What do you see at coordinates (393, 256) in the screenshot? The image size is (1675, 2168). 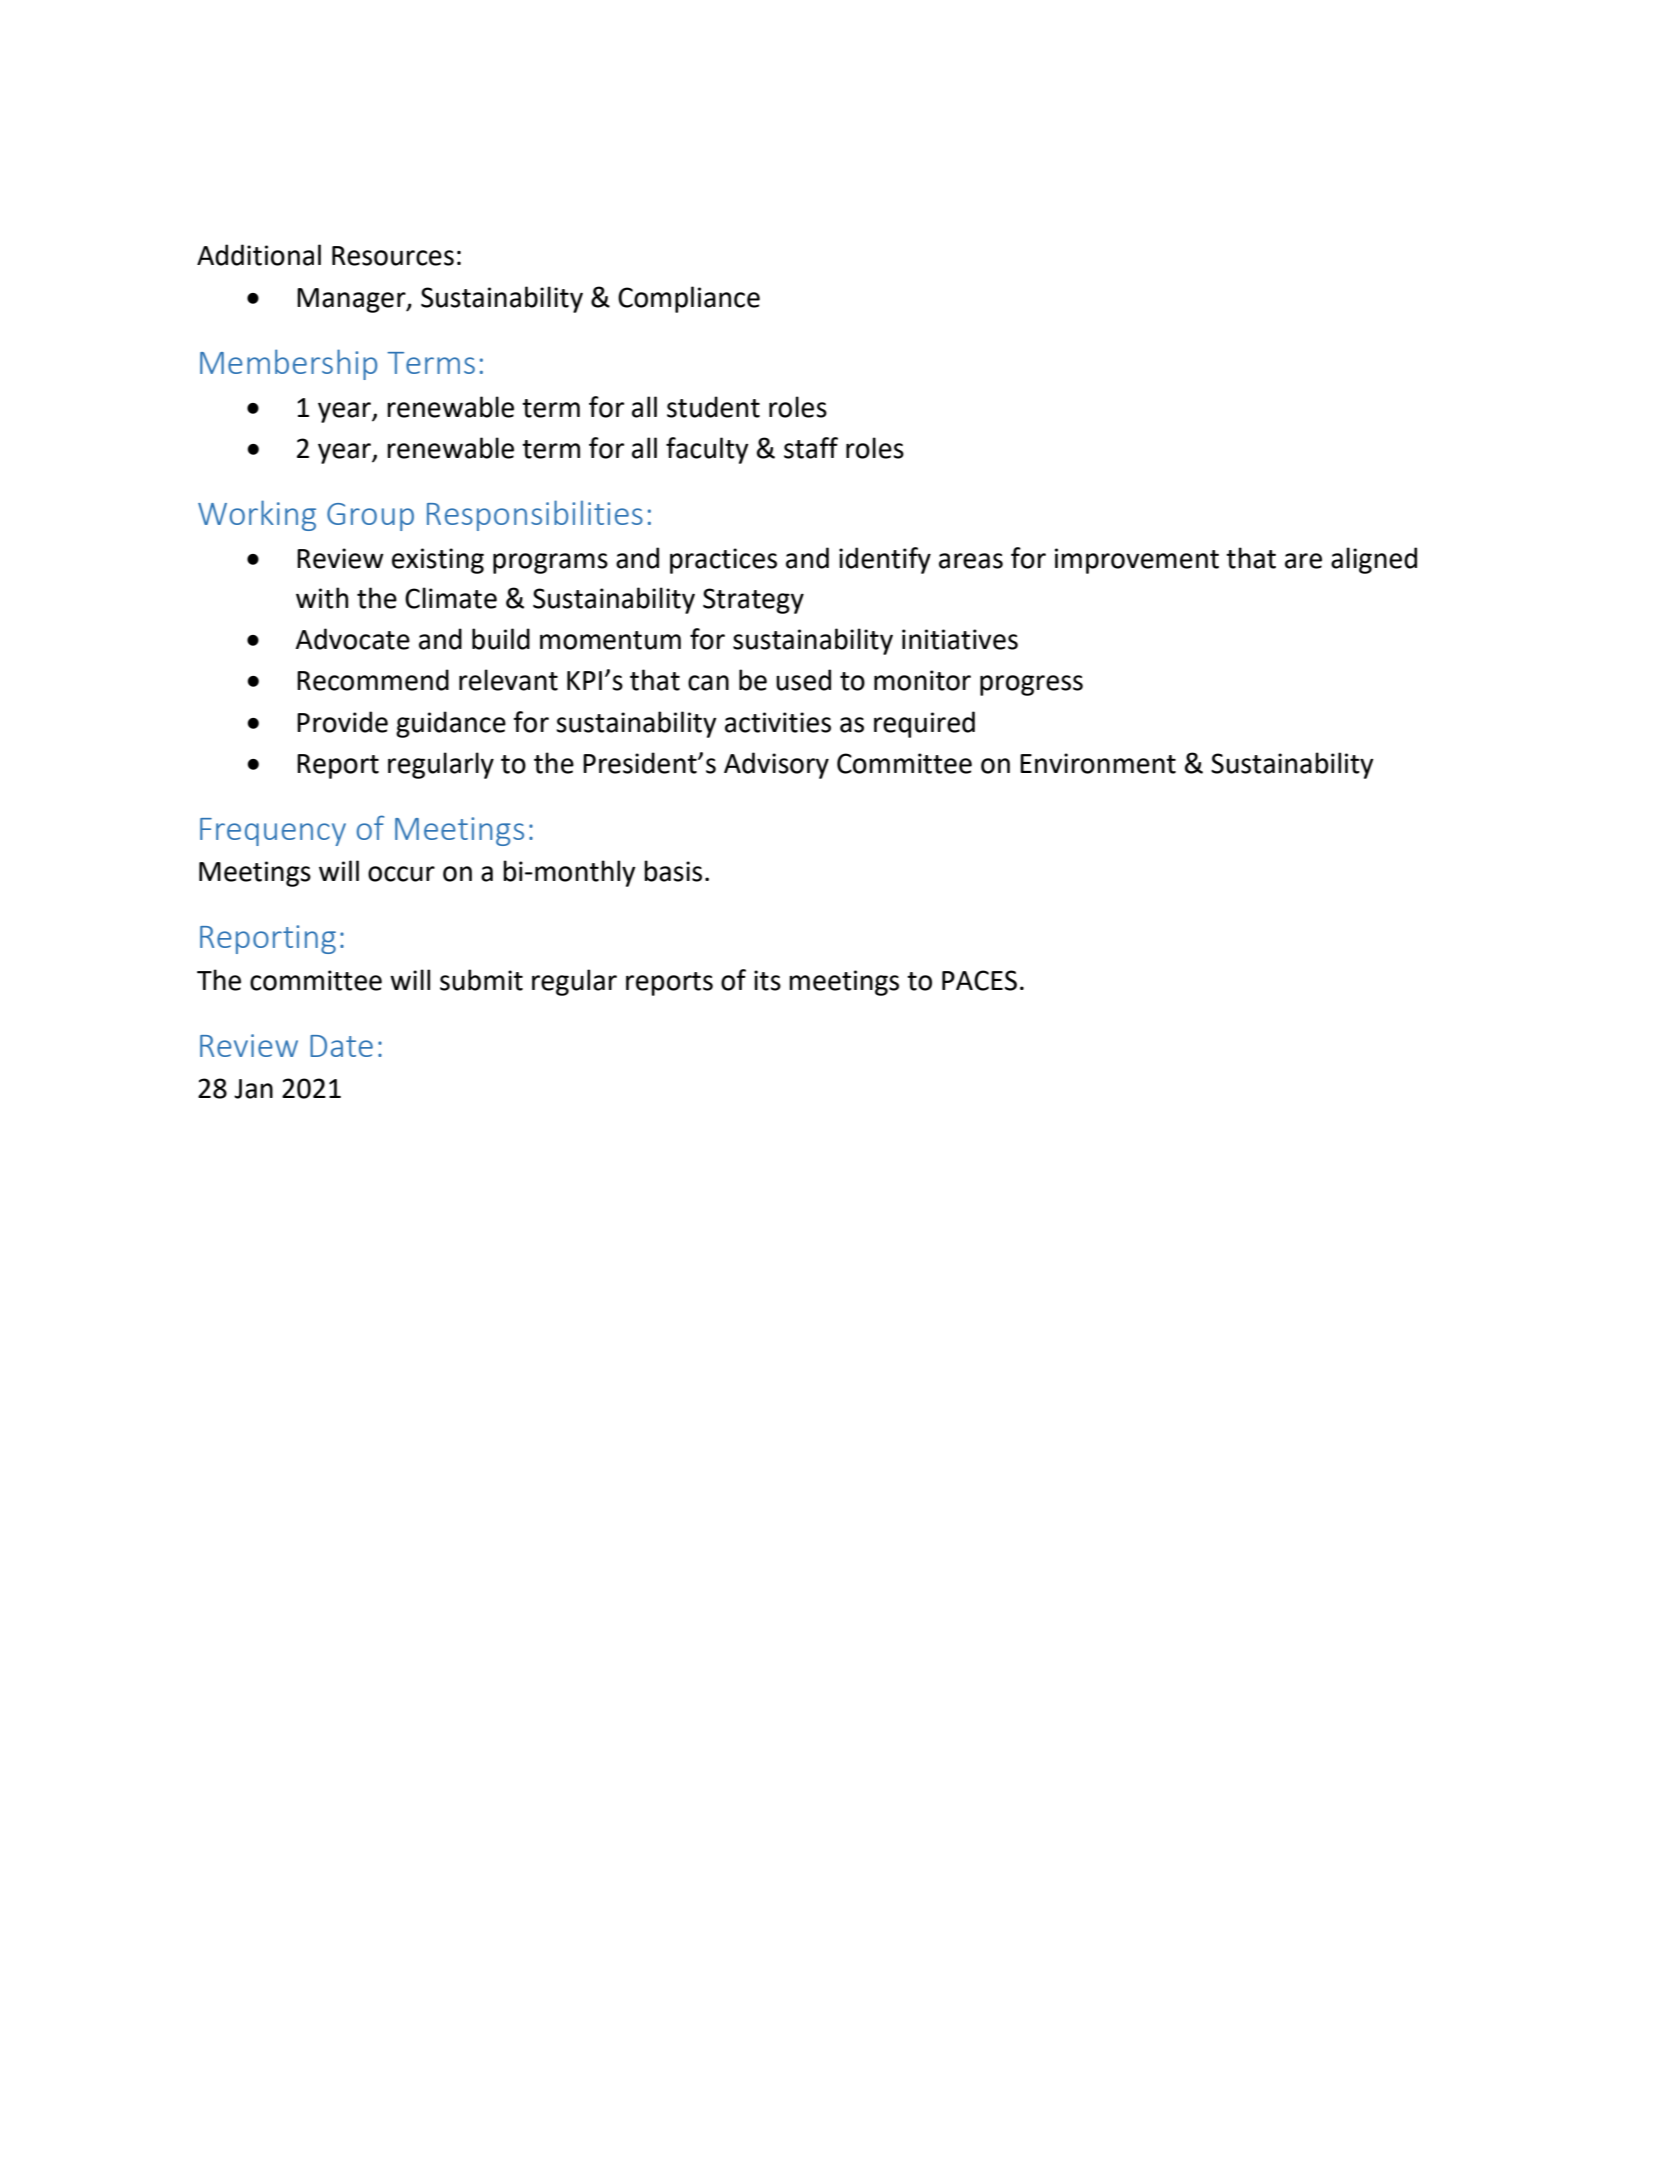 I see `Resources` at bounding box center [393, 256].
